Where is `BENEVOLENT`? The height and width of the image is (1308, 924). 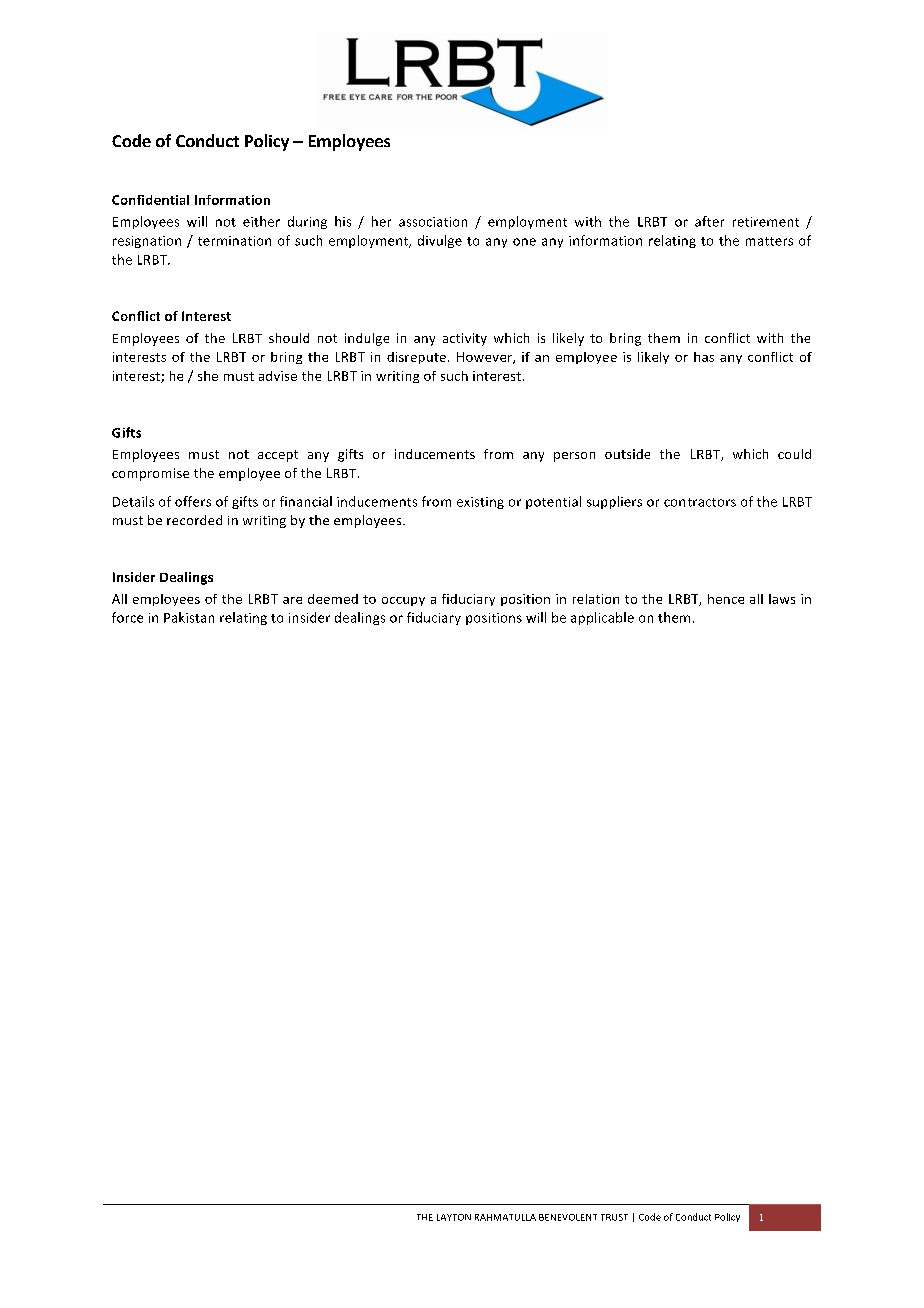
BENEVOLENT is located at coordinates (568, 1217).
